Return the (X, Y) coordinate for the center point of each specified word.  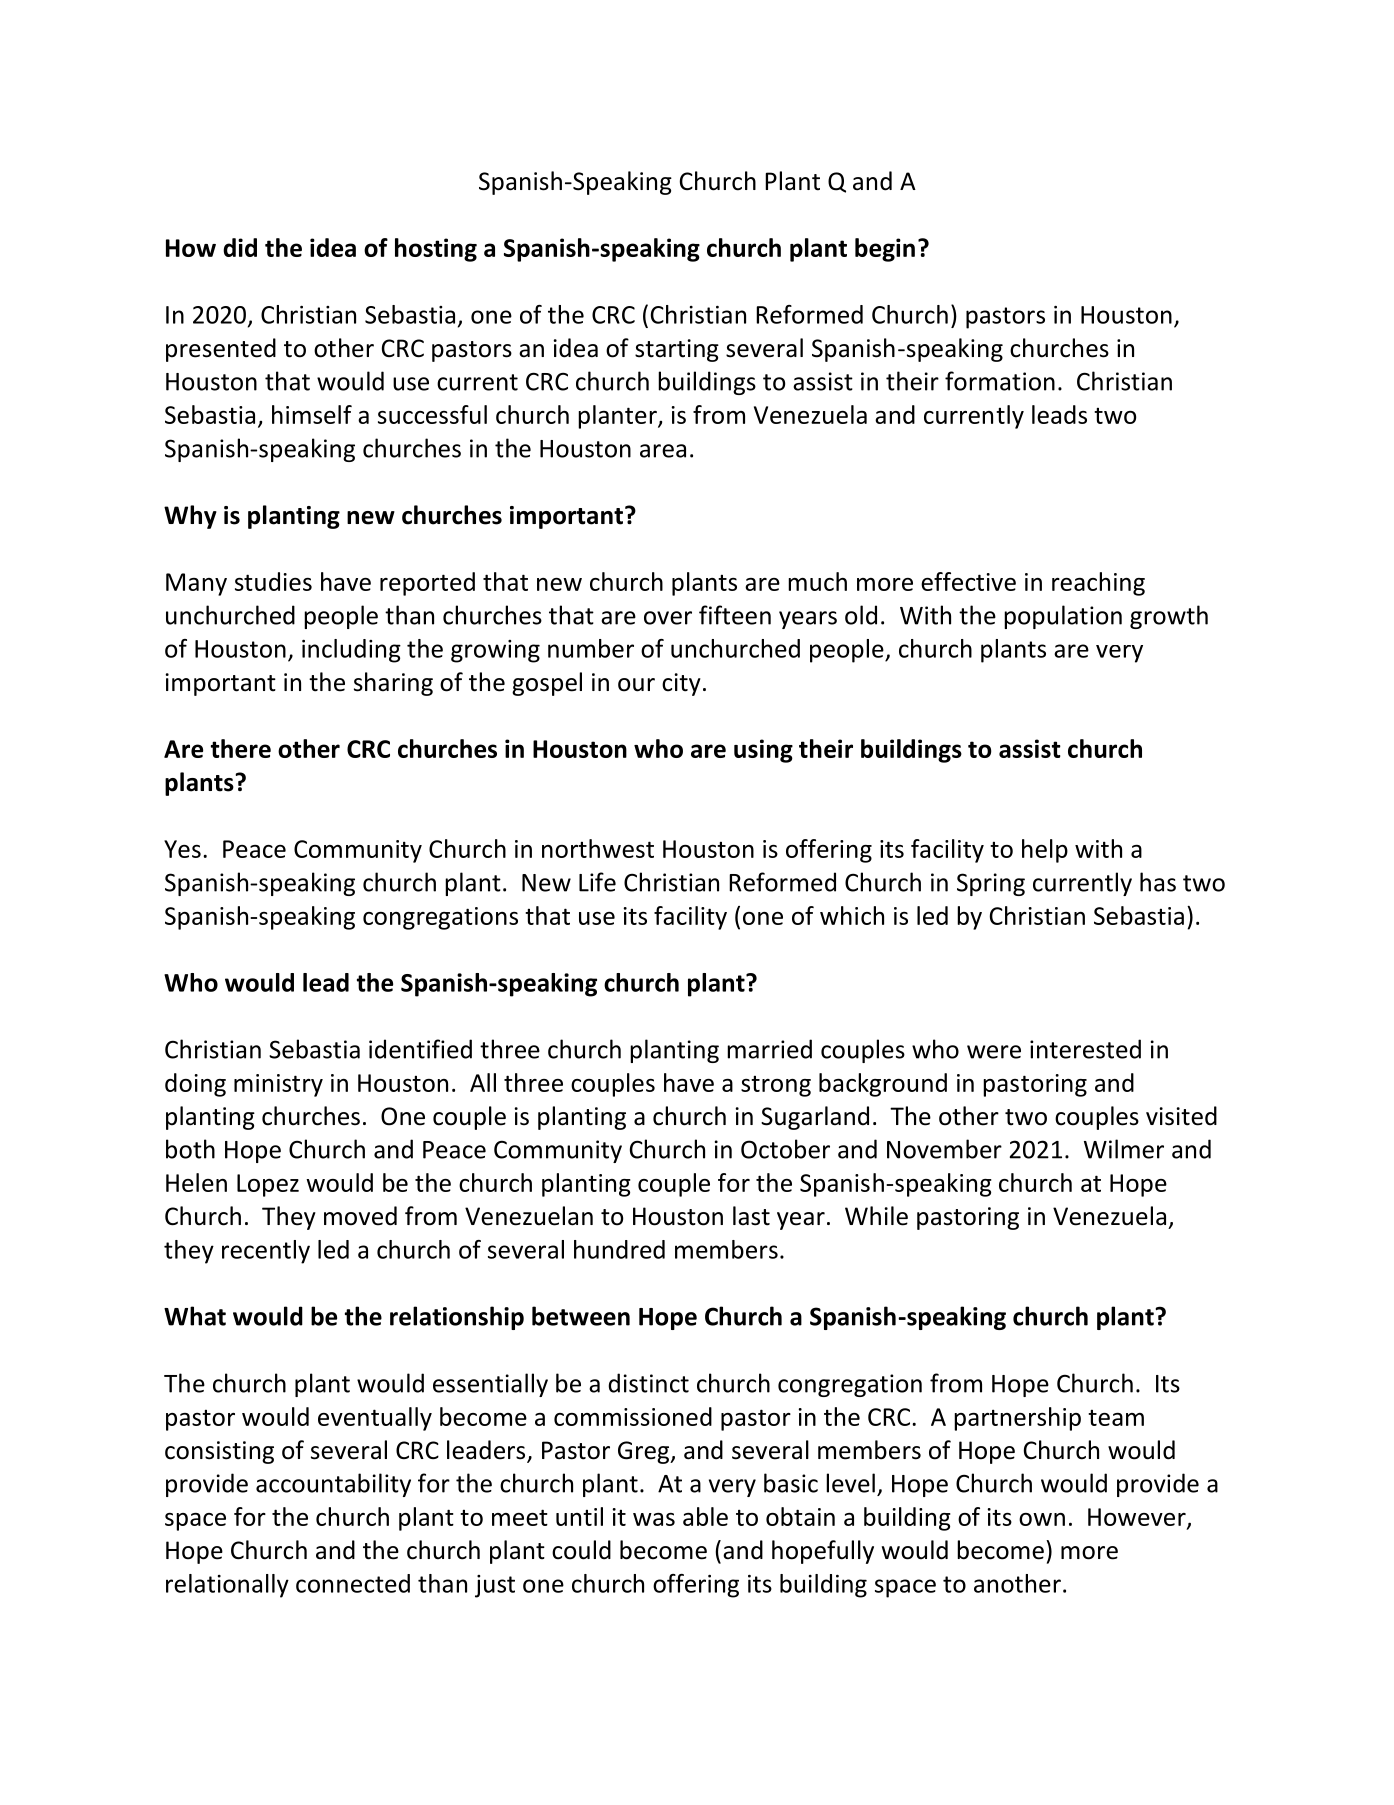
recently (266, 1252)
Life (597, 882)
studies (273, 581)
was (654, 1519)
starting (677, 350)
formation (1000, 381)
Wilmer (1124, 1149)
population (1063, 617)
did (240, 247)
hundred (619, 1249)
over (668, 618)
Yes (182, 849)
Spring (991, 884)
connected (353, 1583)
